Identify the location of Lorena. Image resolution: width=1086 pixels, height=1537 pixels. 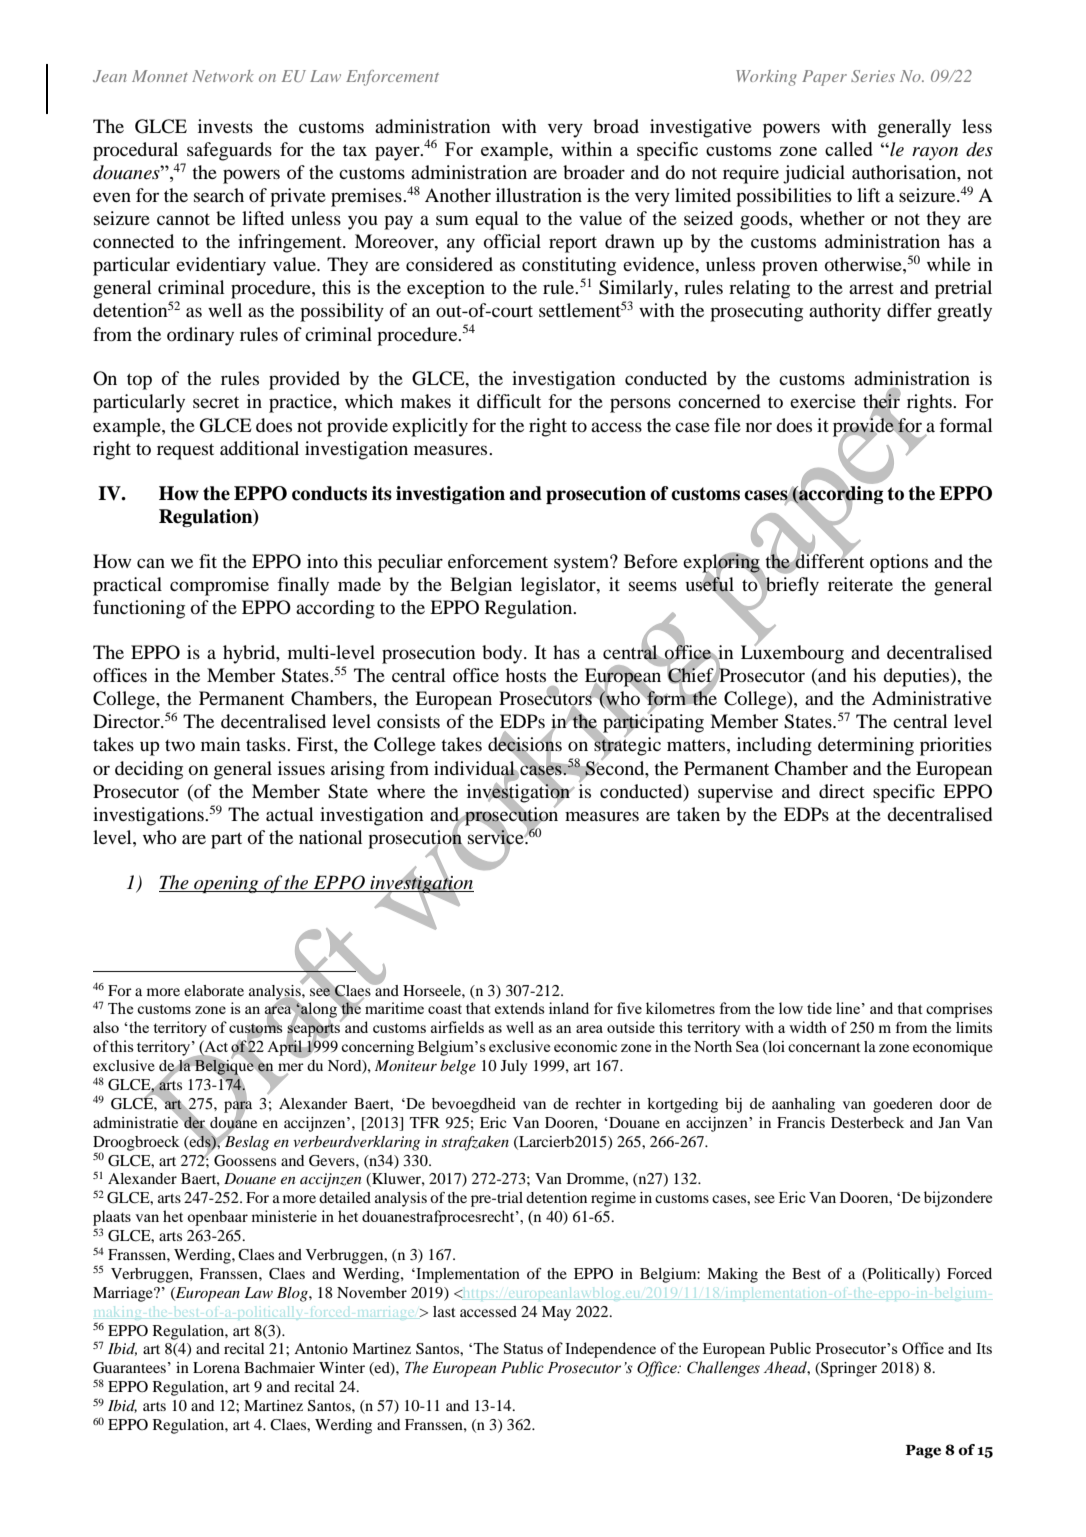
(216, 1367).
